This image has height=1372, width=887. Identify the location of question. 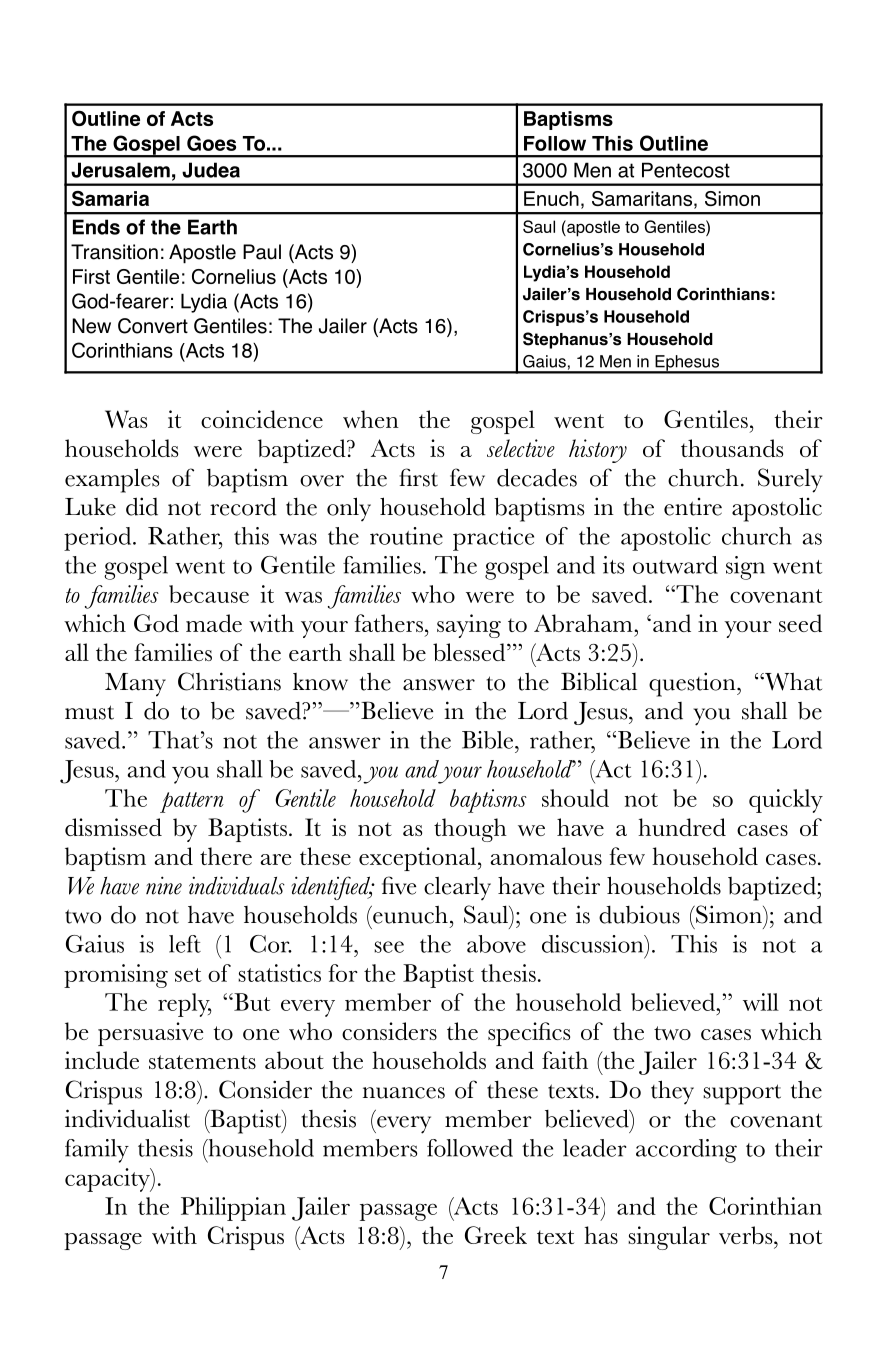
(693, 684).
